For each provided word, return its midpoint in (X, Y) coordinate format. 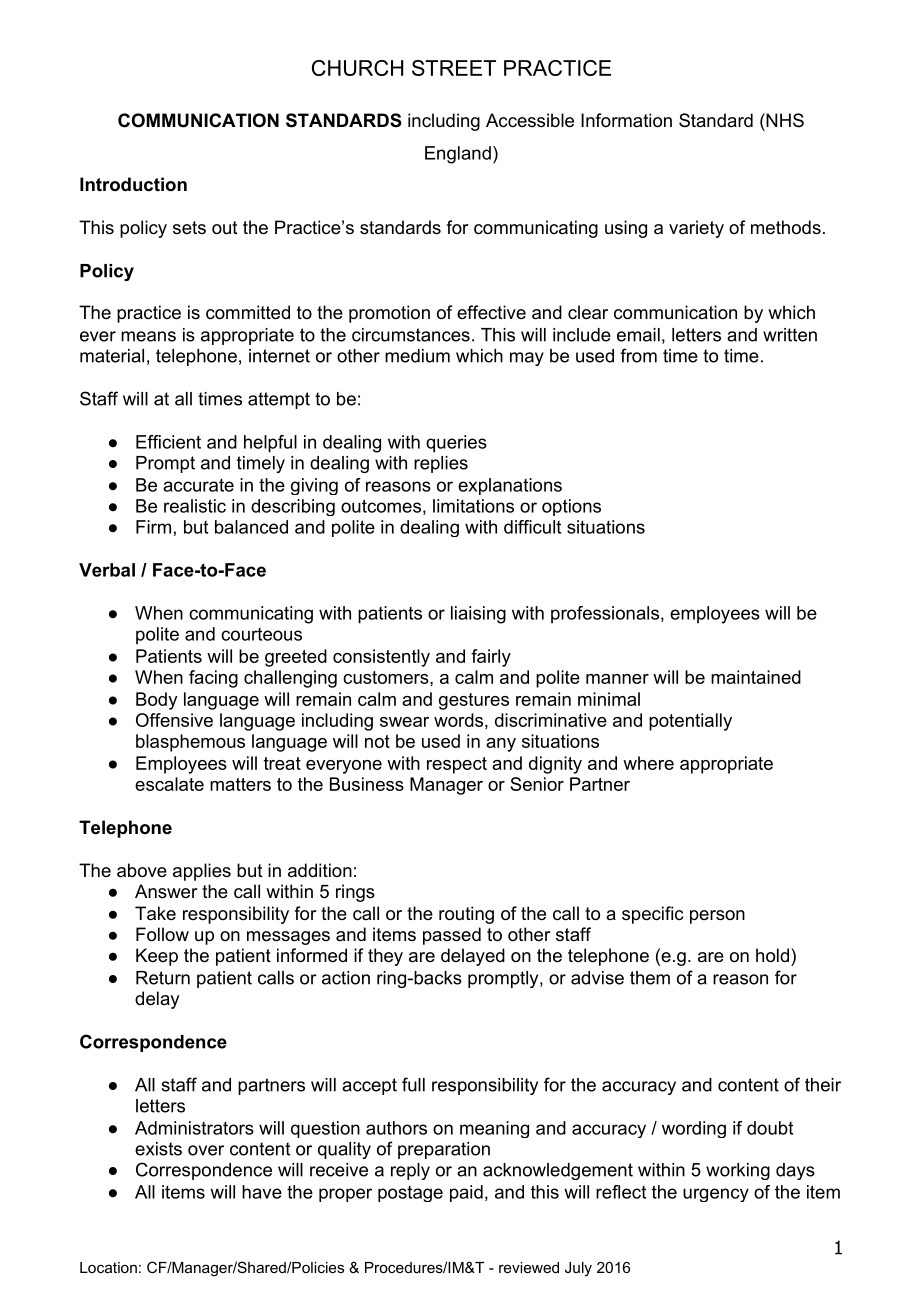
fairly (491, 658)
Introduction (133, 184)
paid (466, 1193)
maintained (756, 677)
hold (772, 955)
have (262, 1192)
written (790, 335)
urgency (716, 1195)
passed (452, 936)
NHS (784, 120)
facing (213, 679)
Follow (162, 934)
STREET (454, 68)
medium (417, 356)
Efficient (168, 442)
